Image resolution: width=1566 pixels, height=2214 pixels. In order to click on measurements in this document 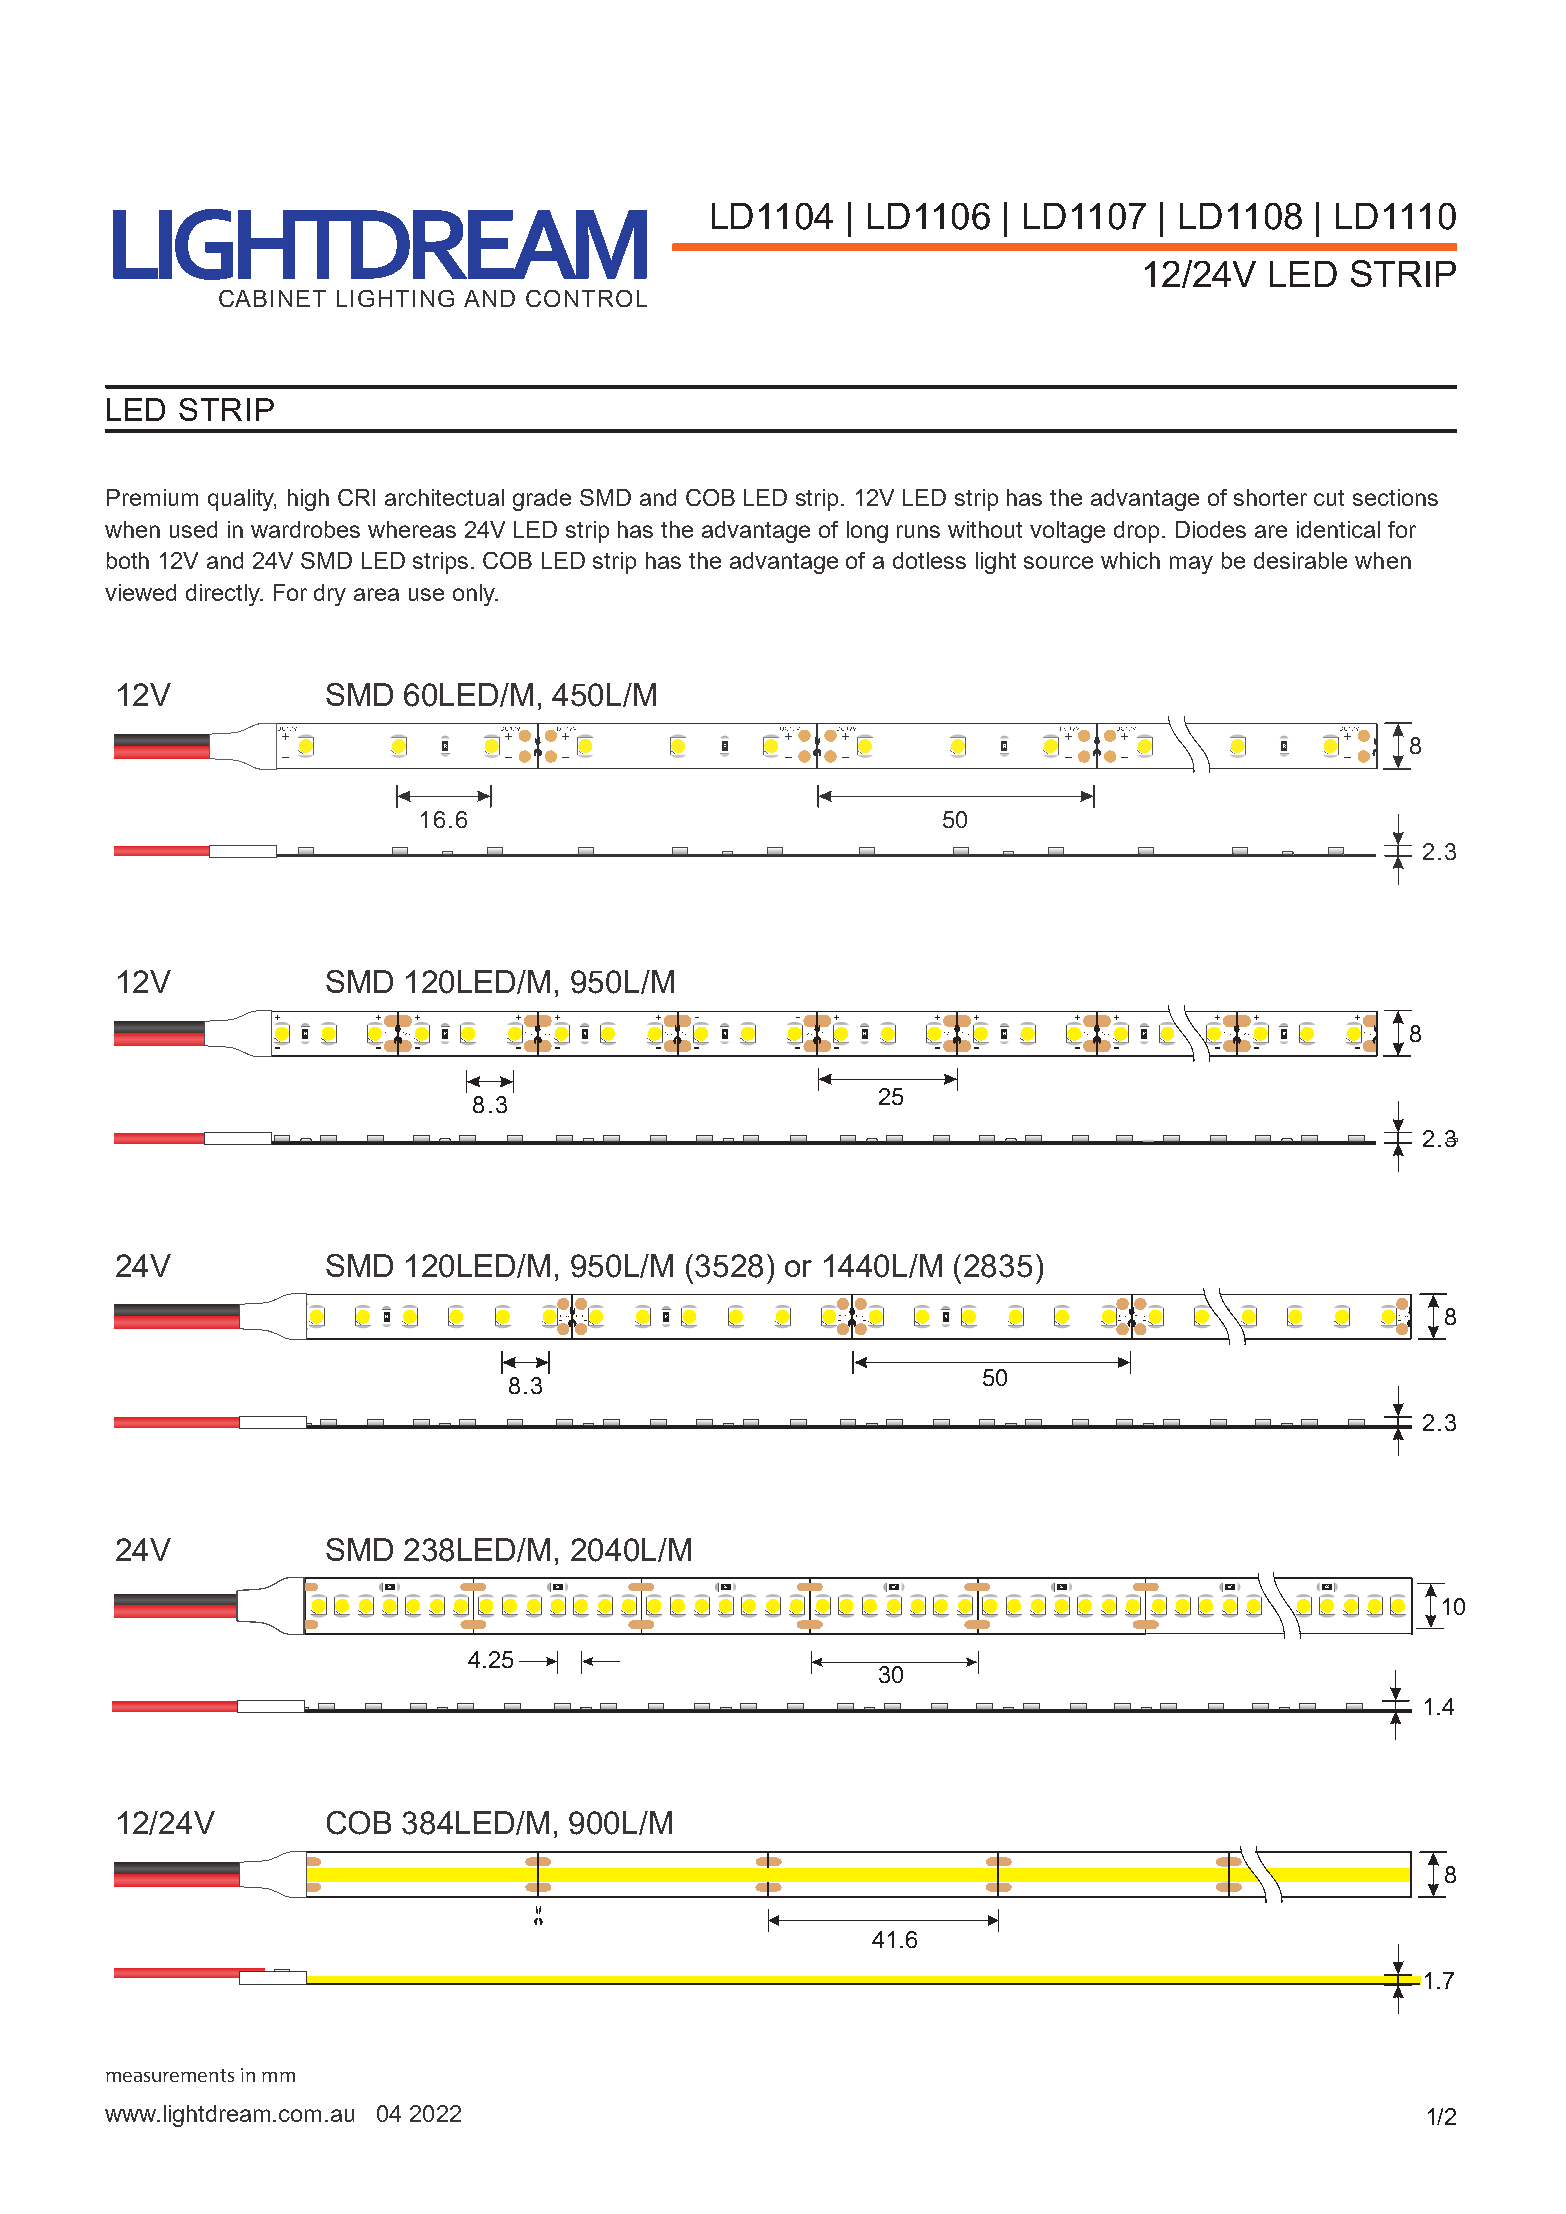, I will do `click(170, 2075)`.
